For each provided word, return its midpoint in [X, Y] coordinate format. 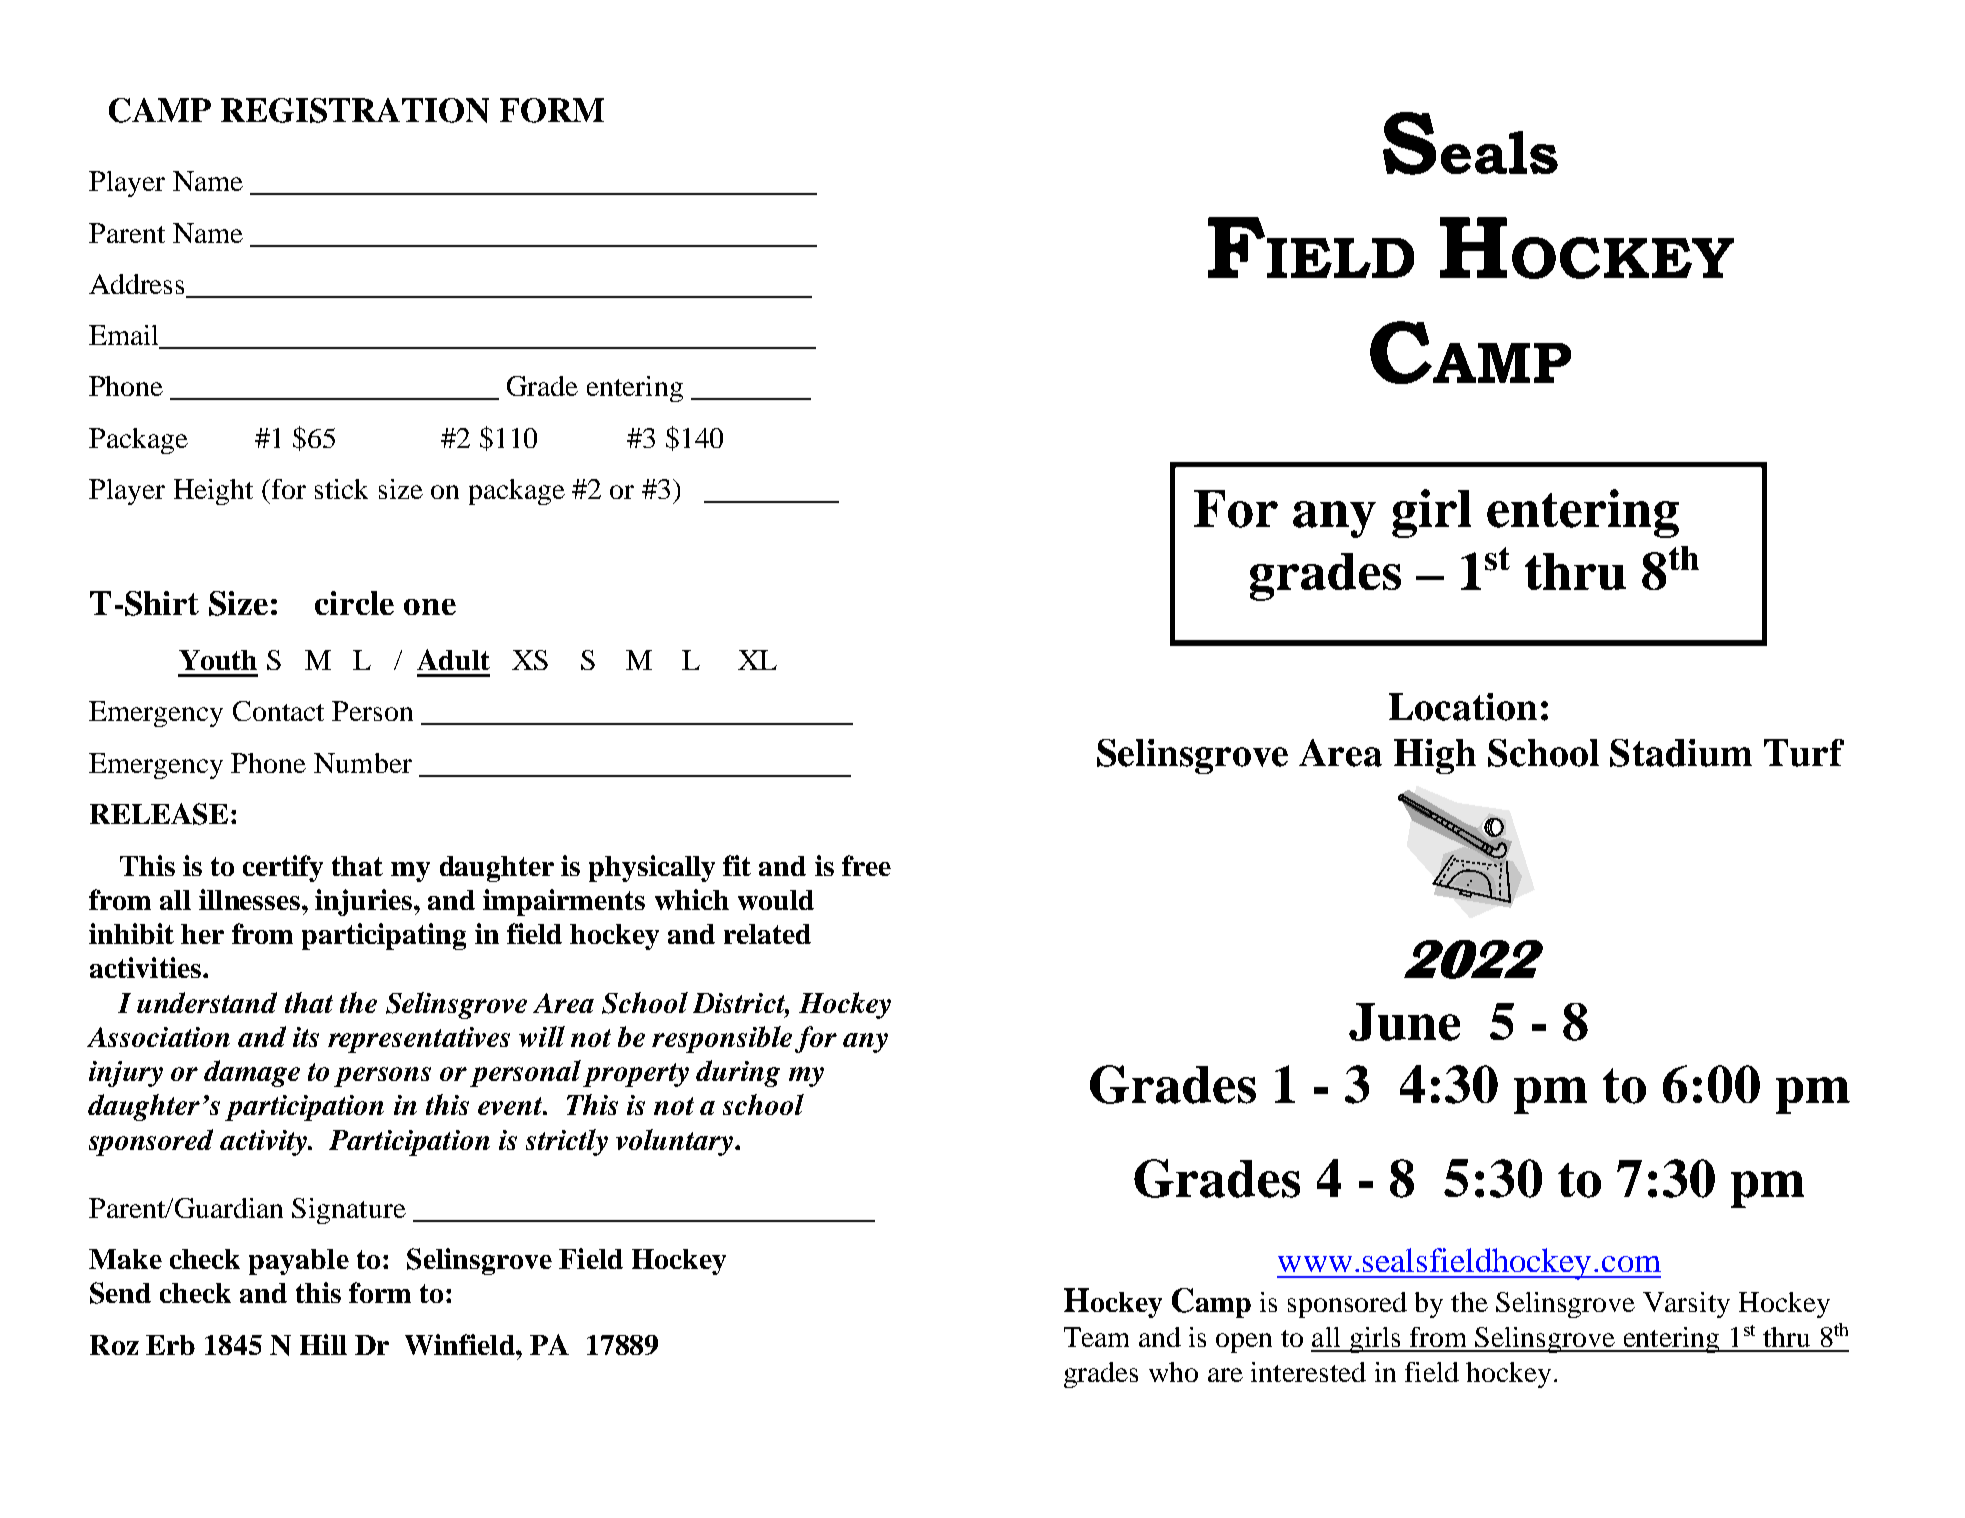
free [866, 865]
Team [1096, 1337]
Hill [323, 1344]
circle [354, 603]
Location [1463, 707]
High [1435, 756]
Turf [1804, 753]
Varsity [1686, 1305]
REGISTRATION [355, 110]
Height [213, 492]
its [306, 1037]
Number [363, 763]
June [1404, 1022]
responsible [722, 1039]
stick [341, 489]
